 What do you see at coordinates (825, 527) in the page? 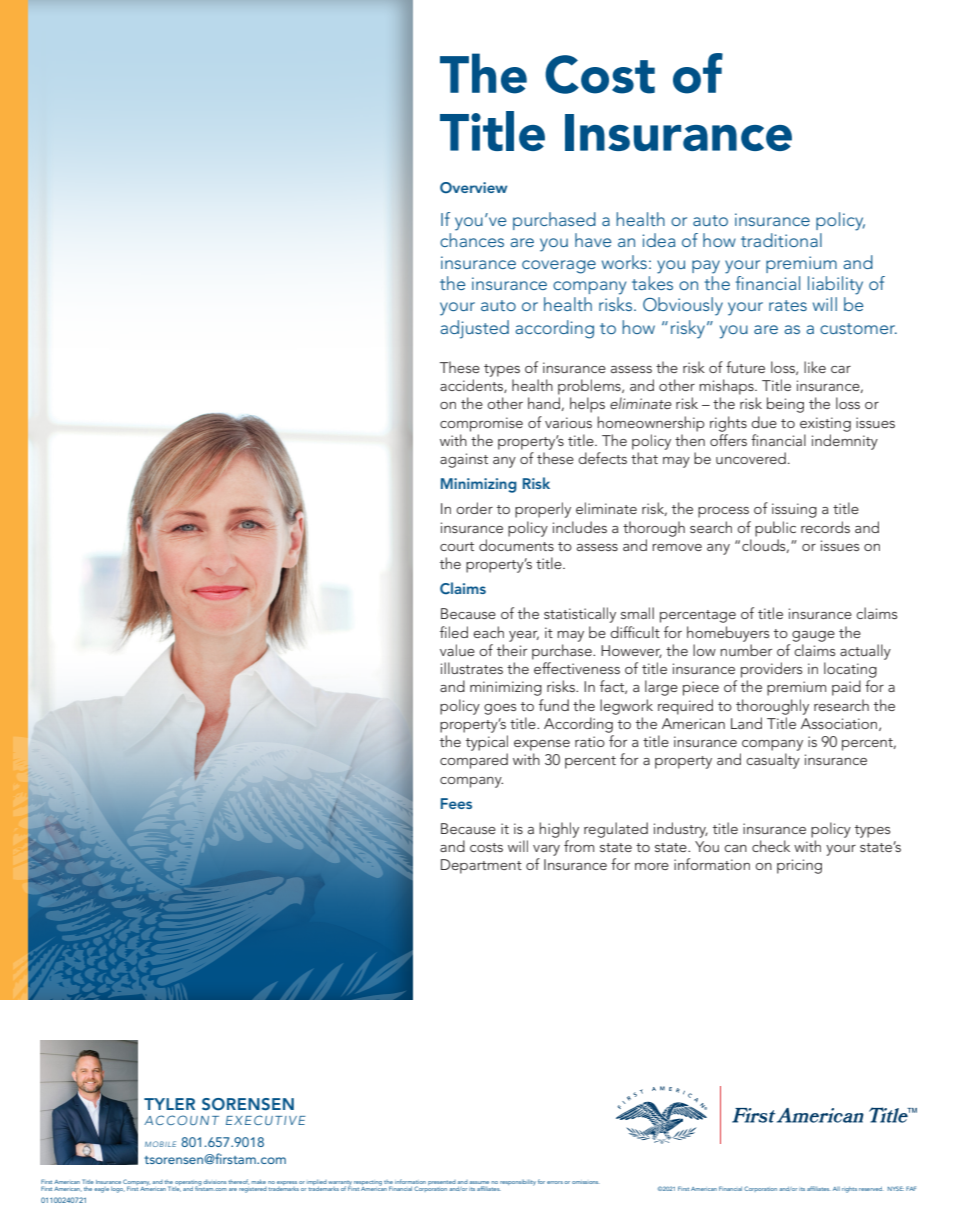
I see `records` at bounding box center [825, 527].
